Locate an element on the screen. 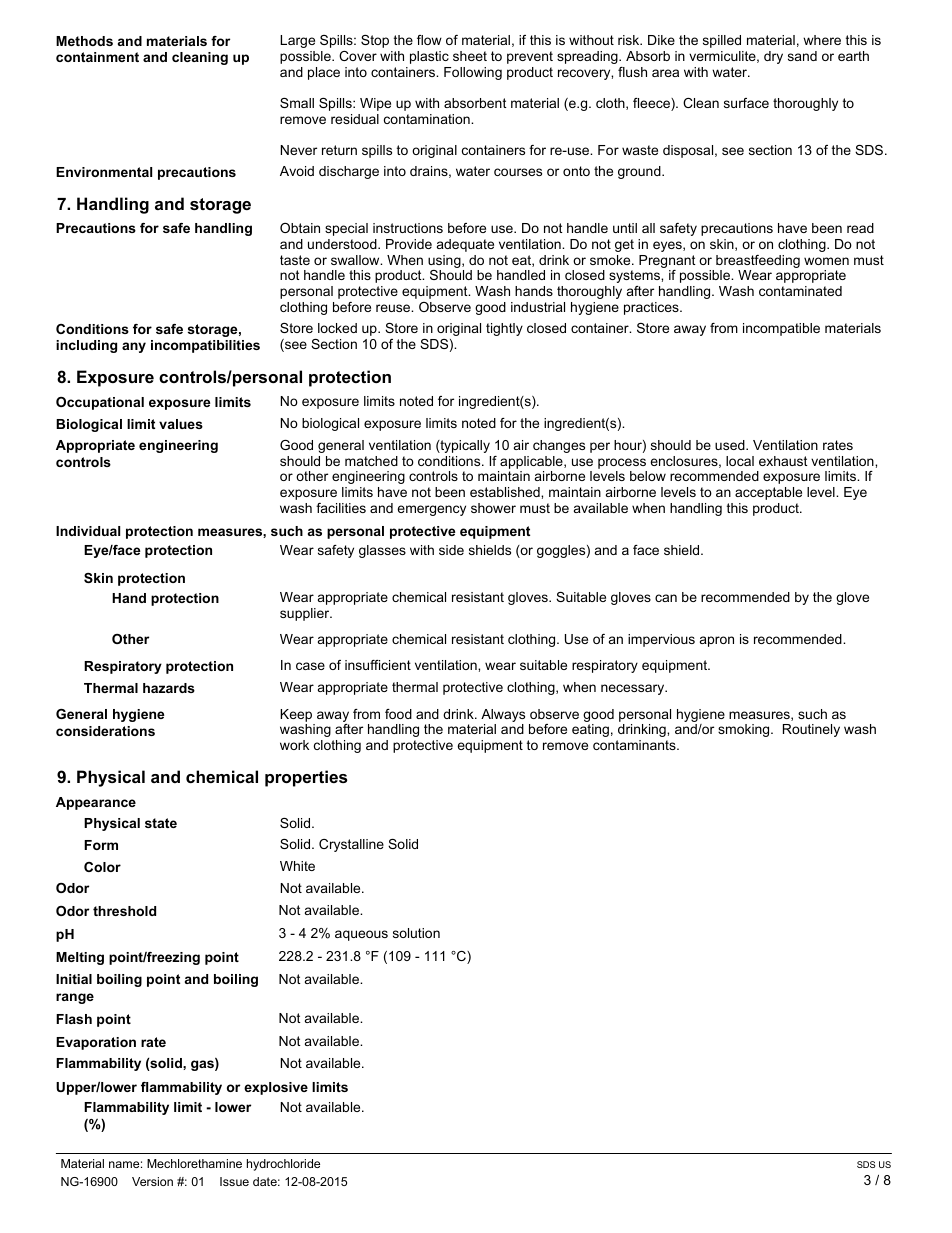 The image size is (952, 1233). dry is located at coordinates (773, 57).
